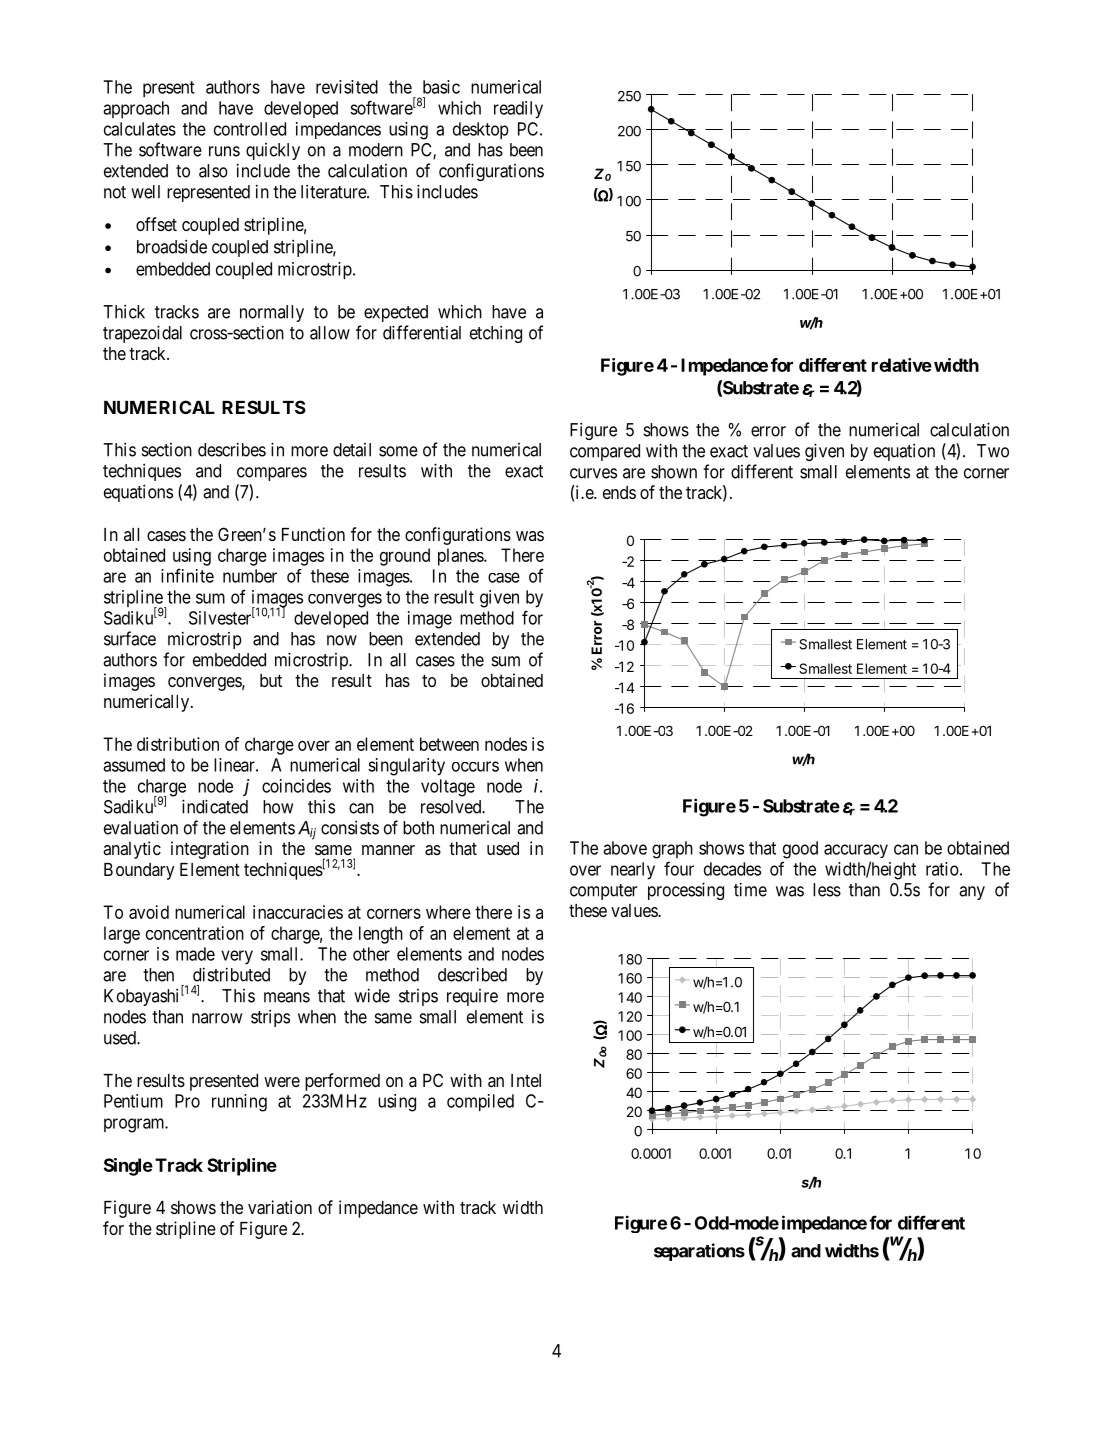 This document has width=1112, height=1439. What do you see at coordinates (149, 912) in the document?
I see `avoid` at bounding box center [149, 912].
